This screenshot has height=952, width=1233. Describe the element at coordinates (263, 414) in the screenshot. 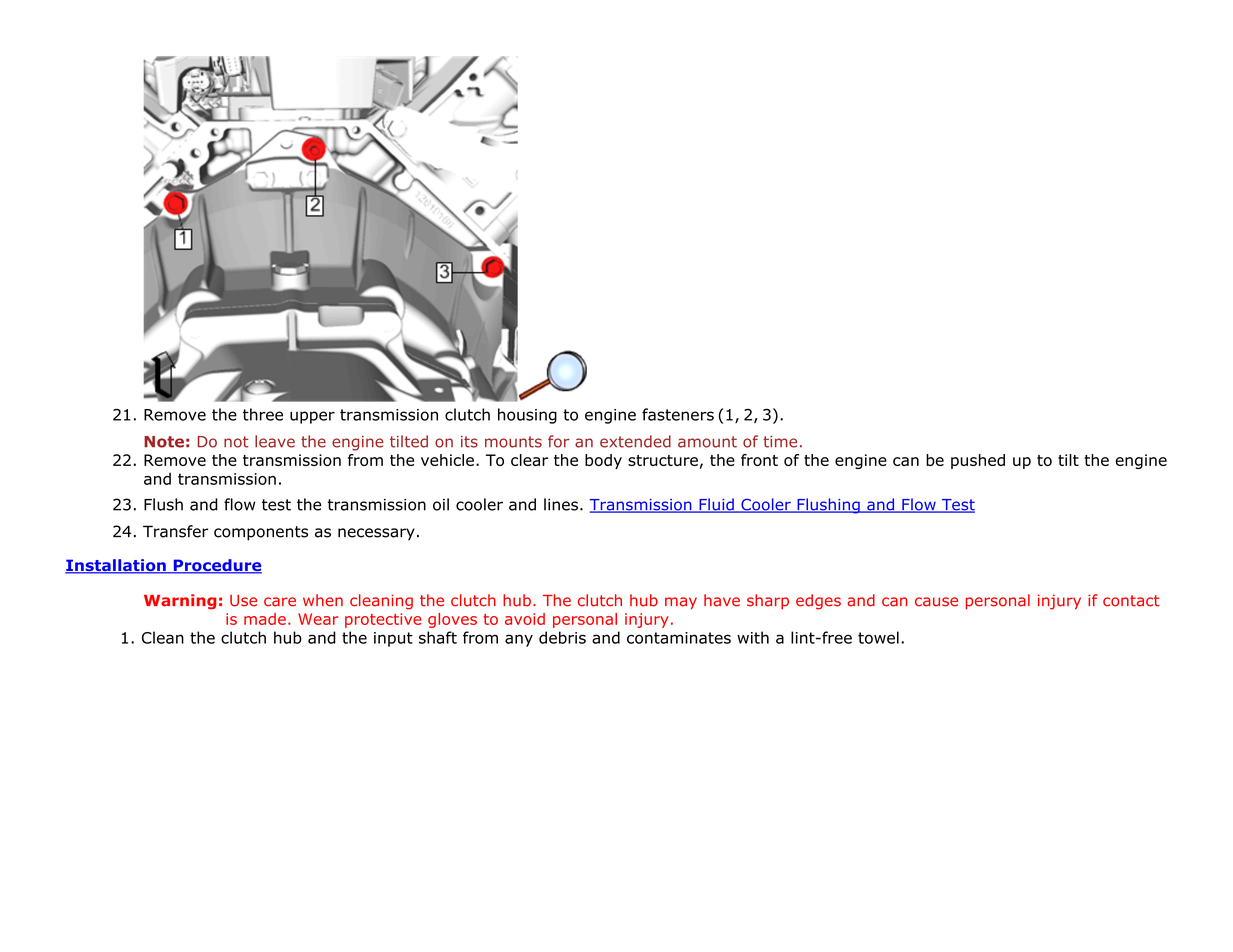

I see `three` at that location.
